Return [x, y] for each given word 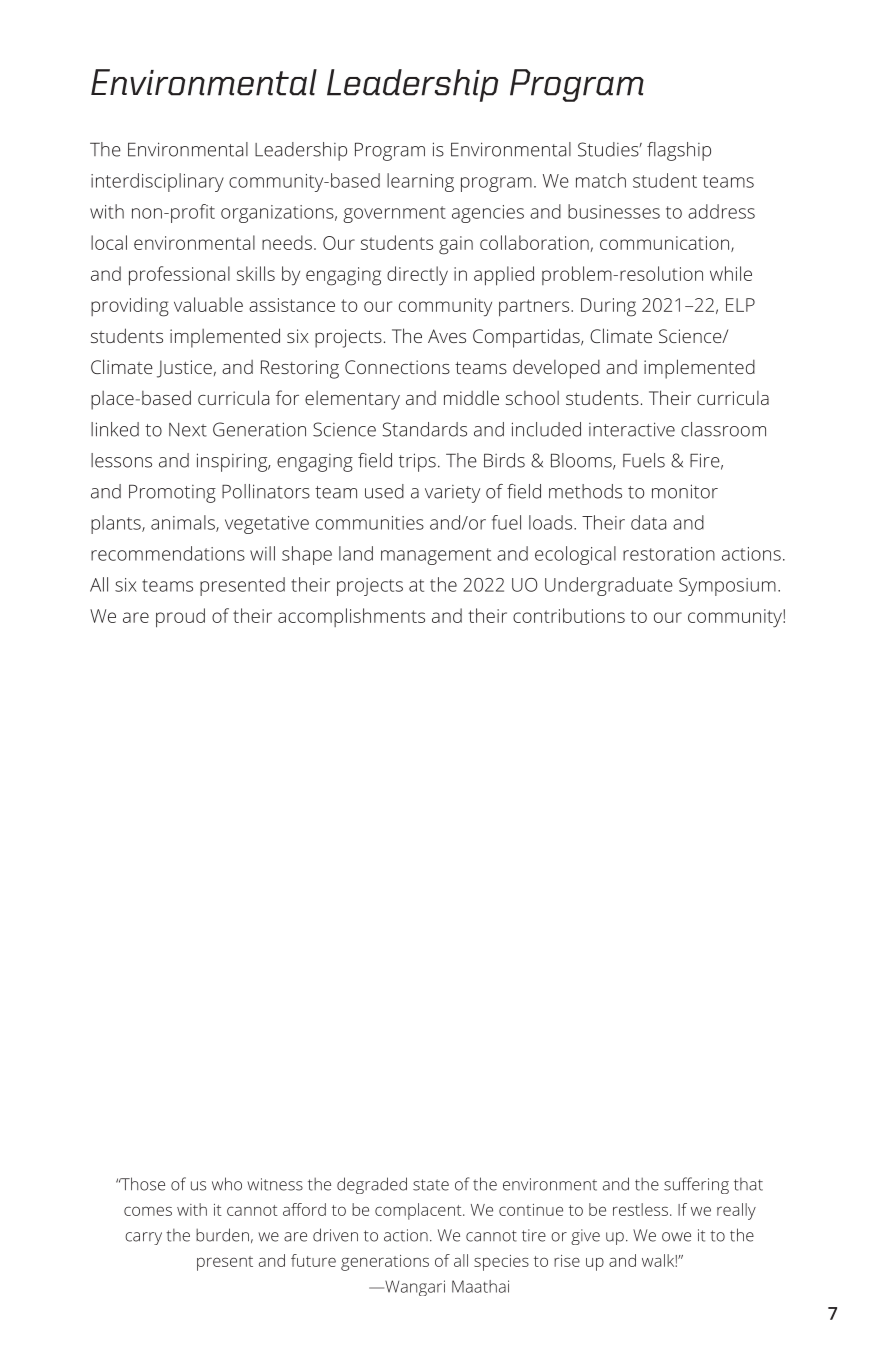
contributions [569, 615]
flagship [679, 151]
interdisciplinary [157, 182]
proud [180, 618]
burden [222, 1235]
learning [420, 182]
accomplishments [351, 617]
